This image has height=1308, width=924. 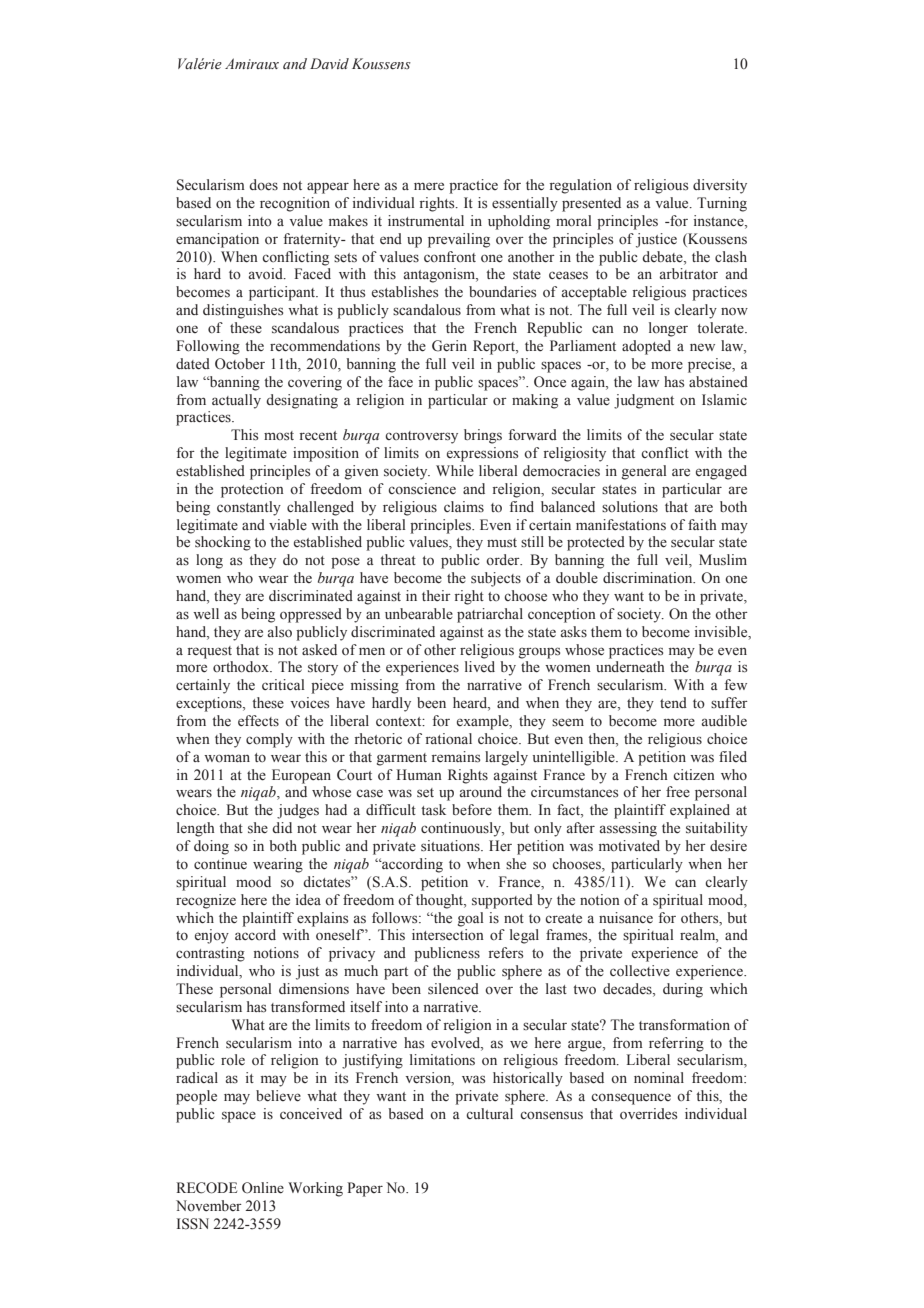 I want to click on diversity, so click(x=720, y=186).
